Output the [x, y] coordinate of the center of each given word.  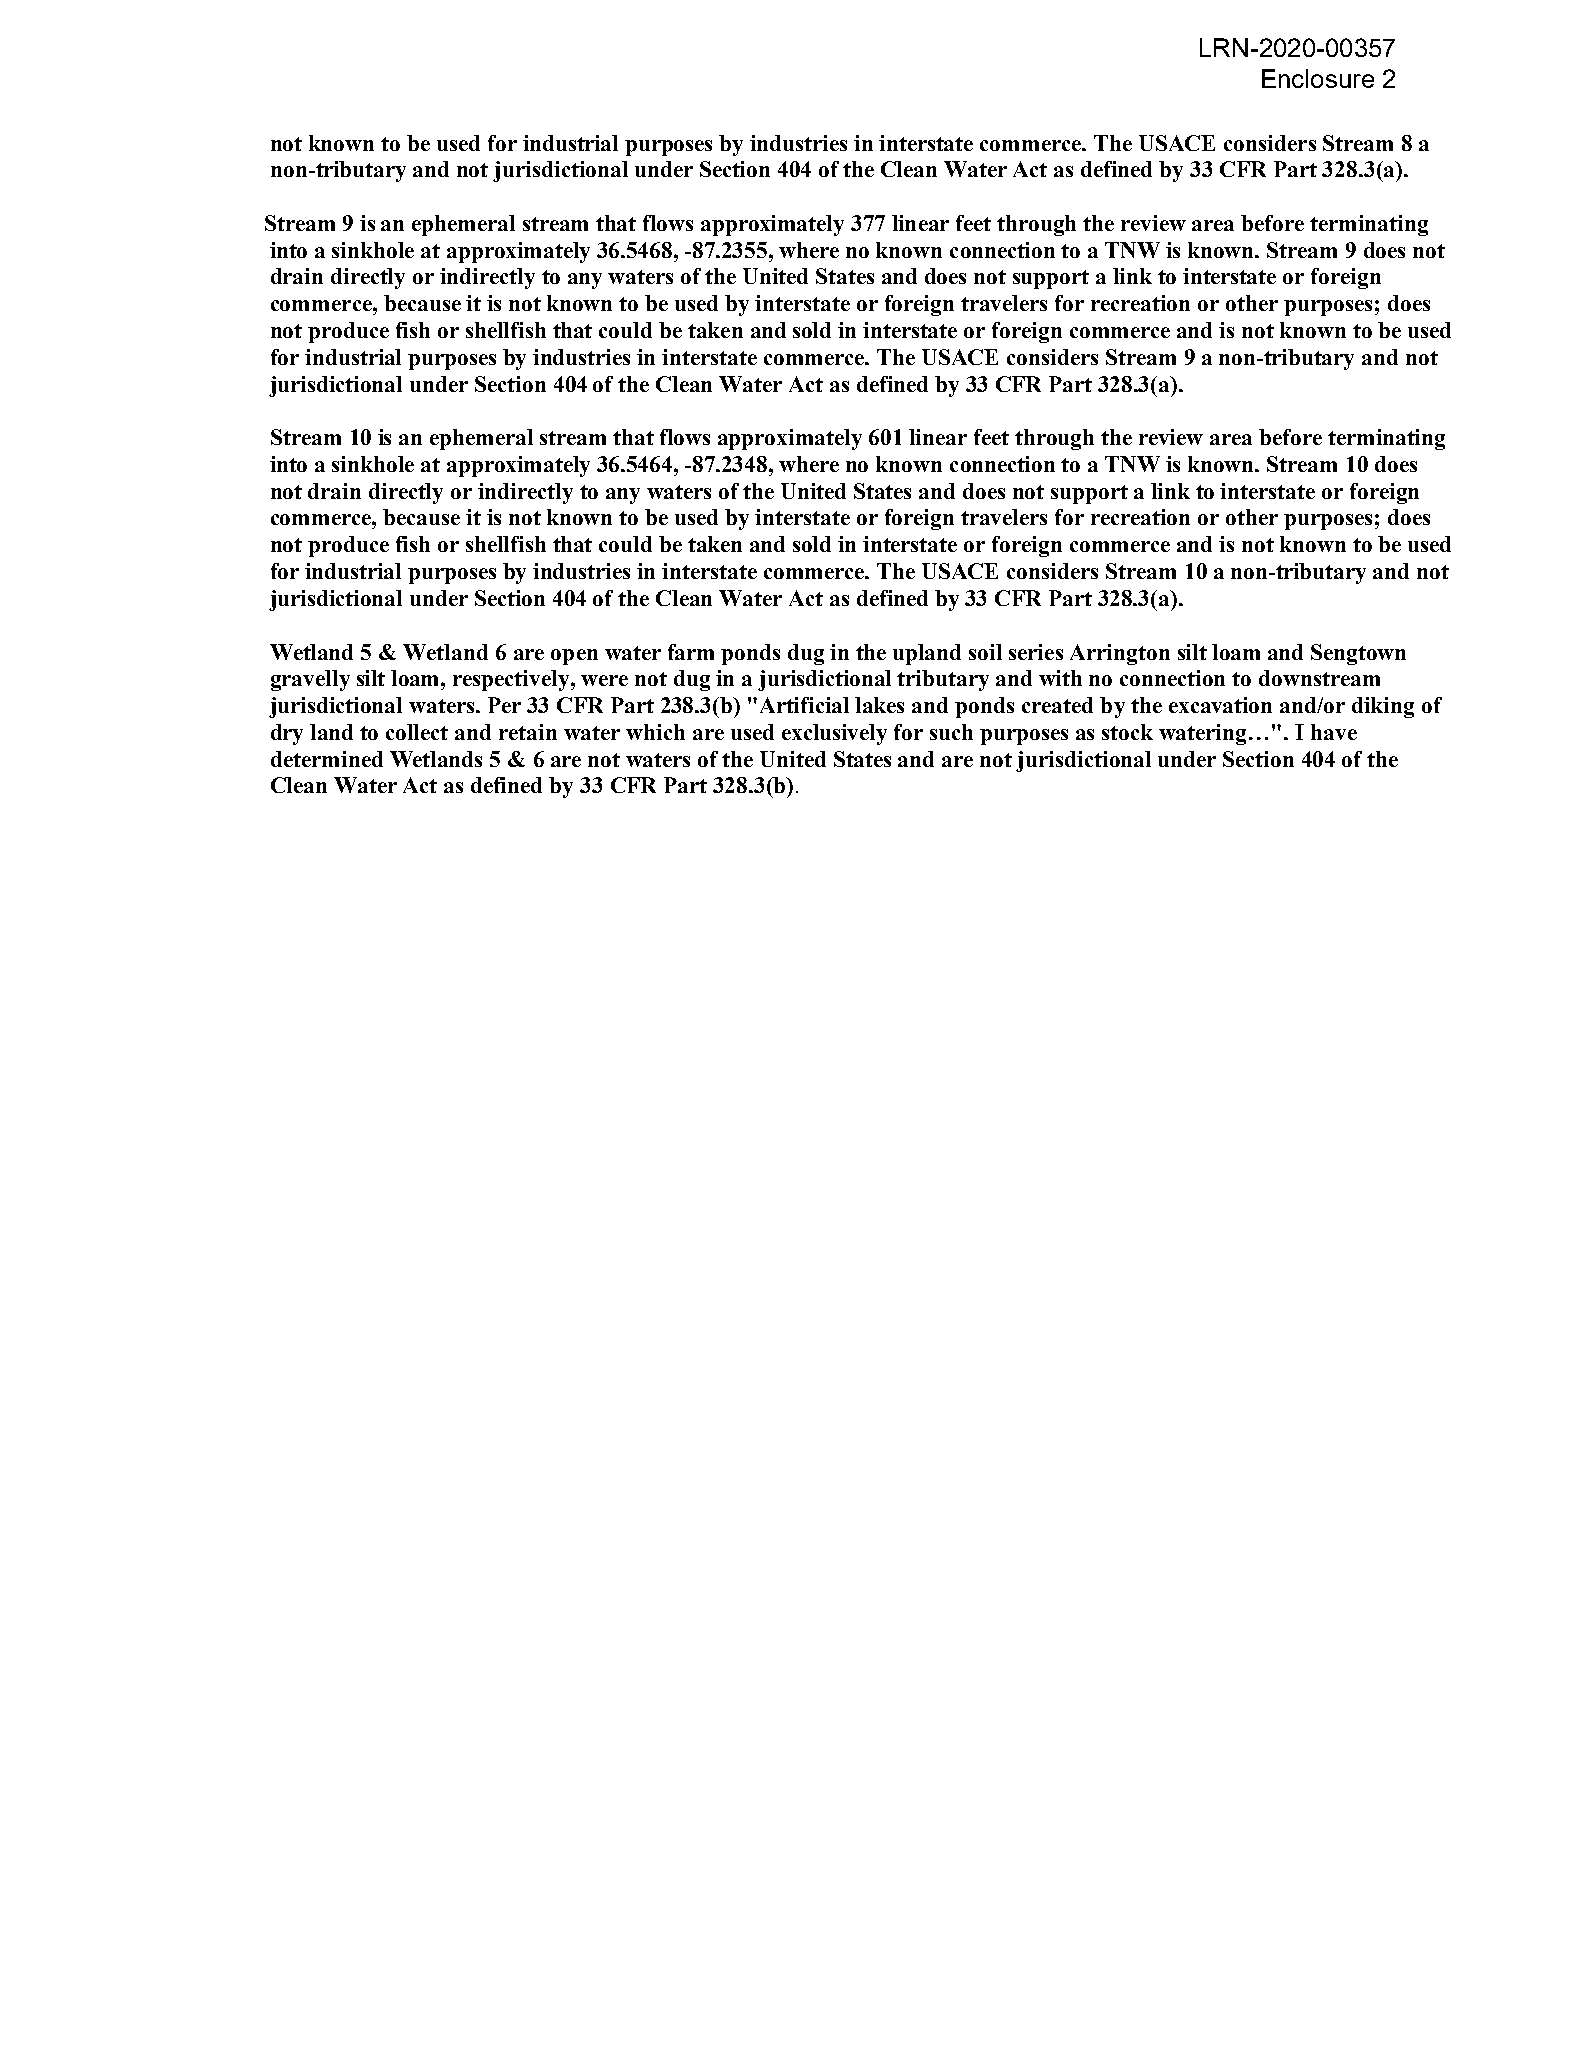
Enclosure [1318, 78]
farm [691, 652]
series [1036, 652]
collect [417, 732]
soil [985, 652]
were [604, 680]
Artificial [804, 705]
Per [504, 705]
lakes [879, 705]
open [574, 657]
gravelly [310, 680]
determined [327, 759]
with [1060, 678]
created [1057, 705]
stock [1127, 732]
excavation [1220, 705]
